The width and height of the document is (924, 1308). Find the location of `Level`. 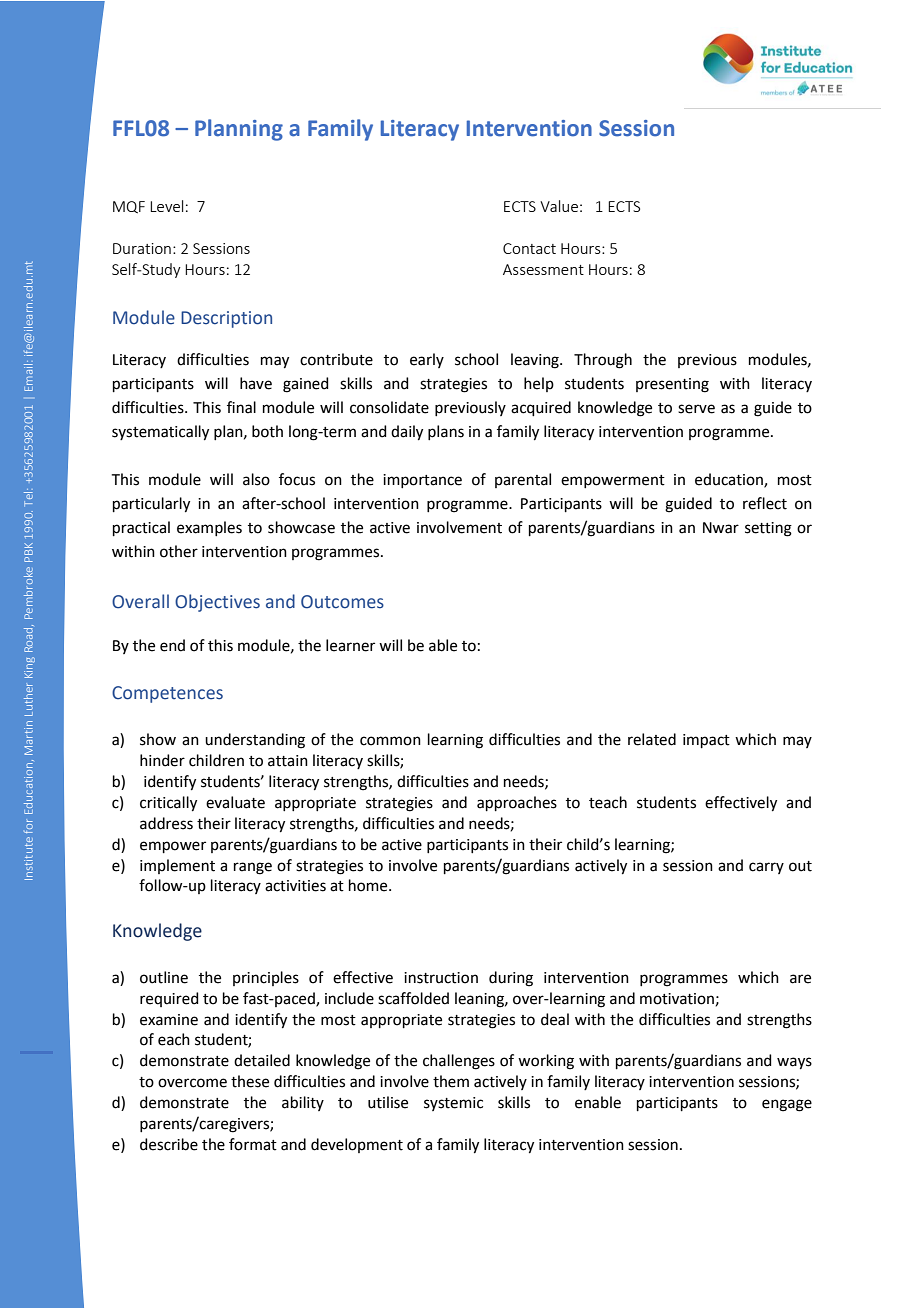

Level is located at coordinates (166, 206).
